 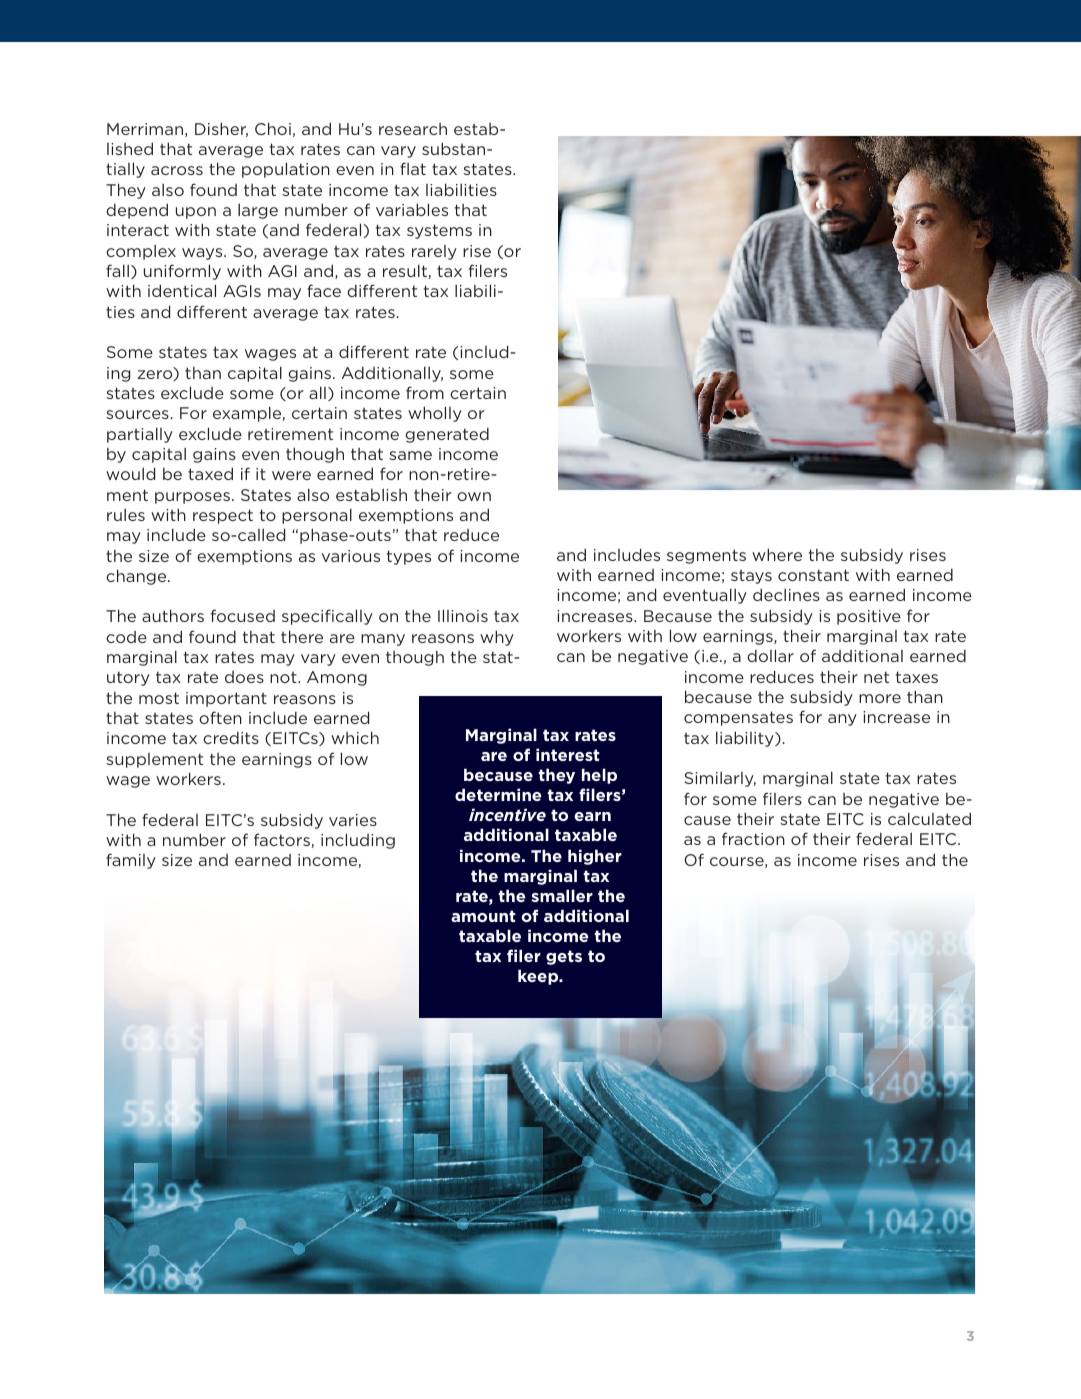 I want to click on family, so click(x=131, y=861).
